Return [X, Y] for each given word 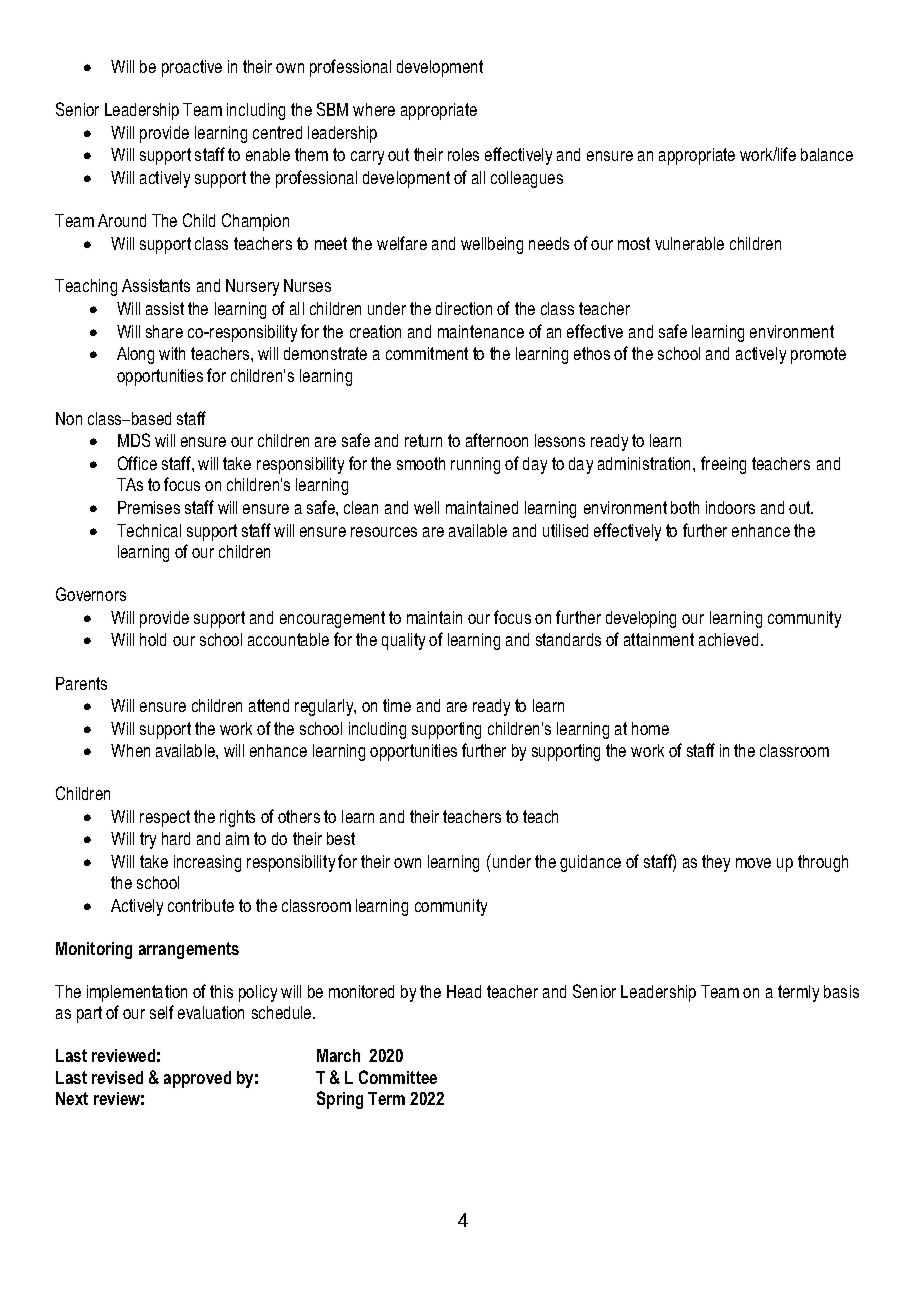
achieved [728, 639]
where [374, 109]
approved [197, 1079]
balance [827, 154]
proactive [192, 68]
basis [841, 991]
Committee [398, 1077]
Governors [91, 594]
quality [403, 641]
